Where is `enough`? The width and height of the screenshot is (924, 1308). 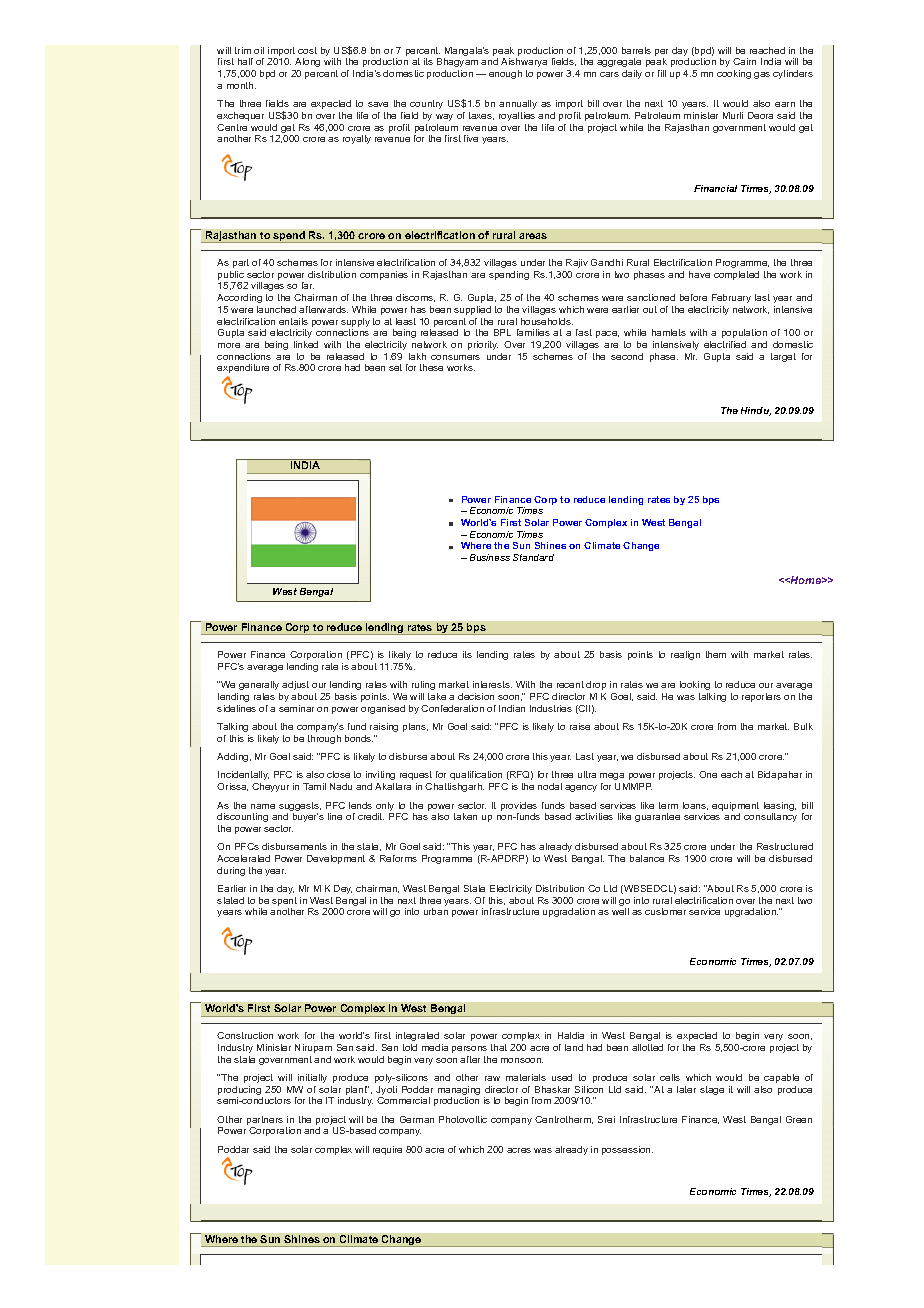
enough is located at coordinates (505, 74).
